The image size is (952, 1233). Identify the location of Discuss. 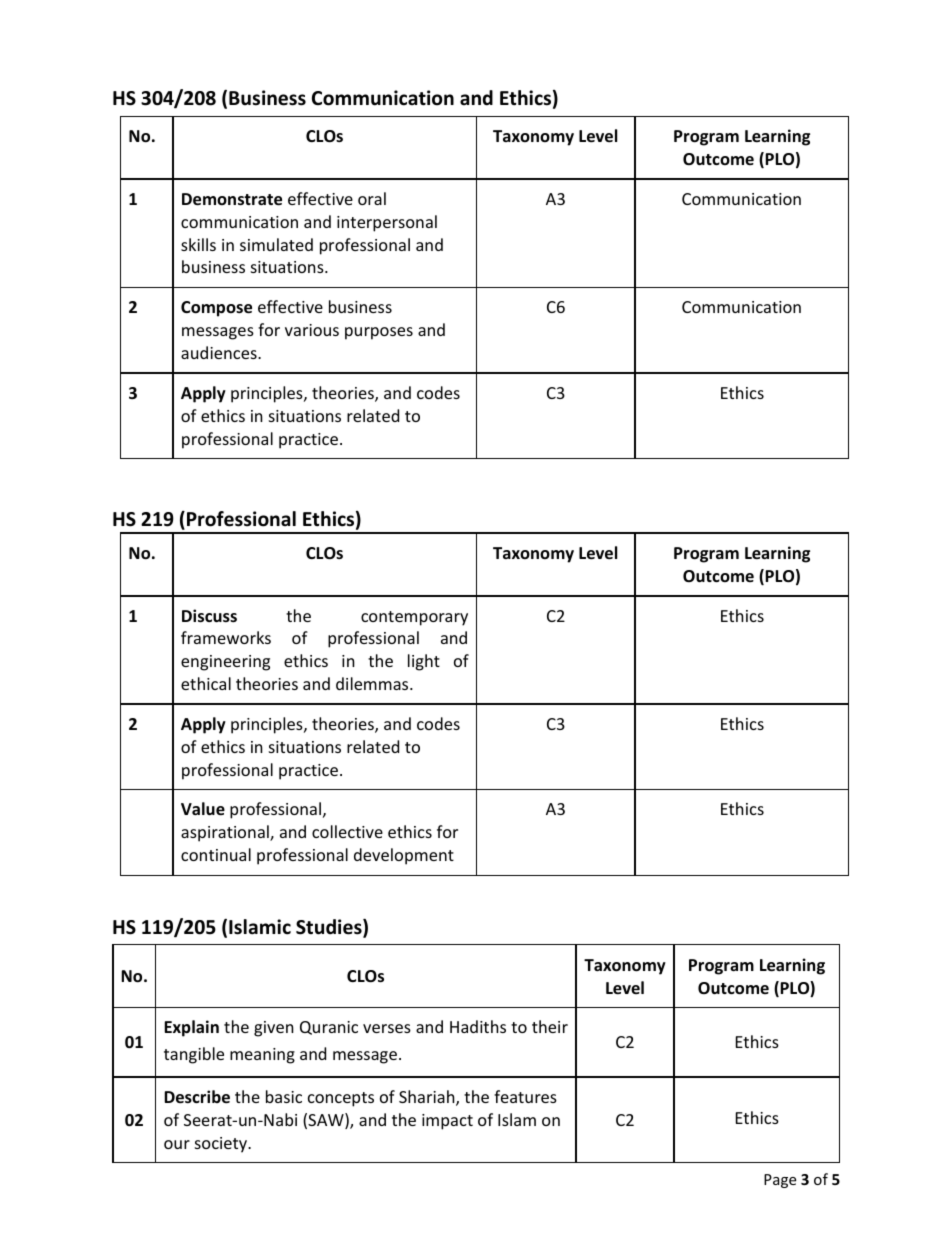
(209, 616).
